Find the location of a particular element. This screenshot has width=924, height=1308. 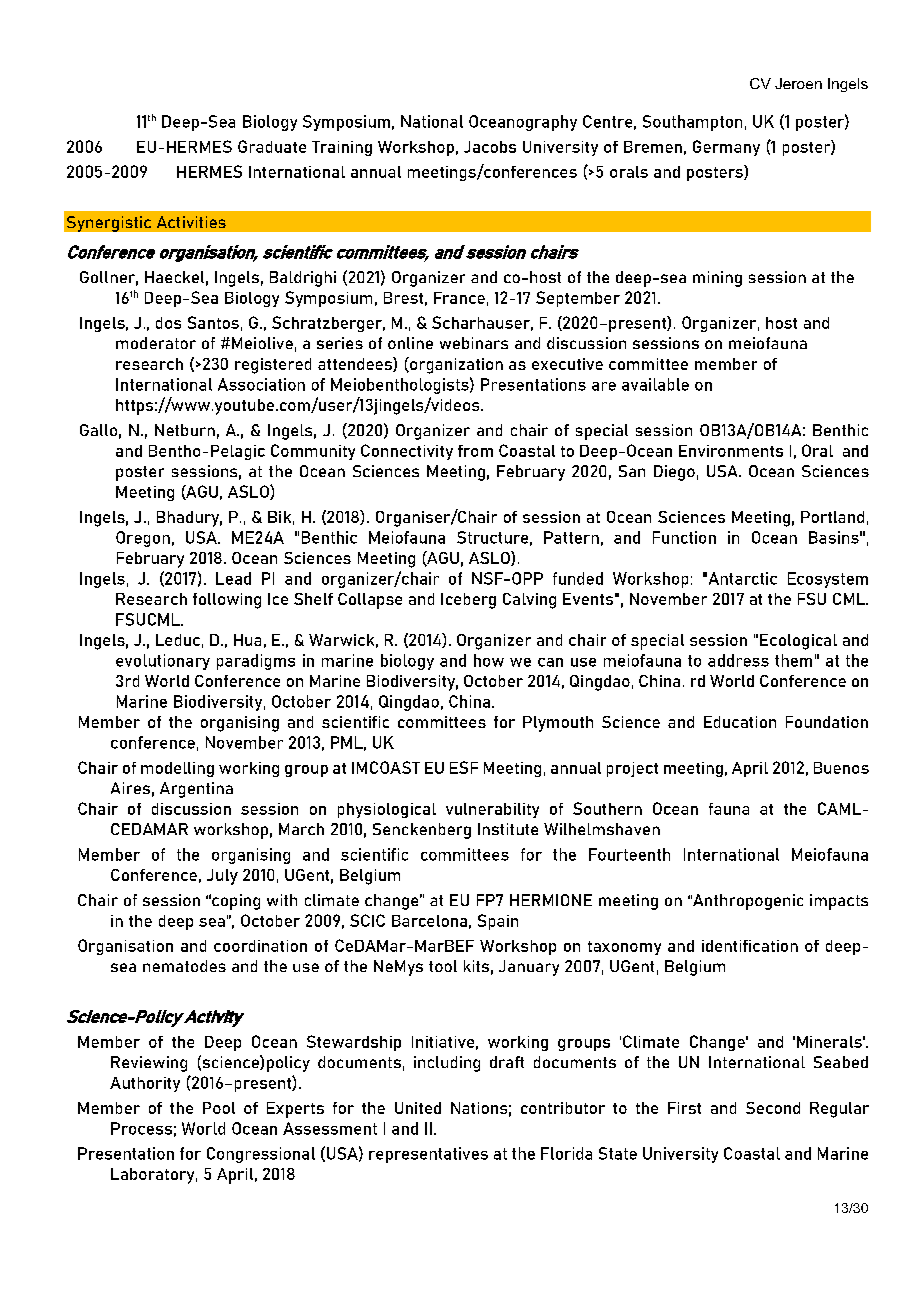

Pool is located at coordinates (219, 1108).
